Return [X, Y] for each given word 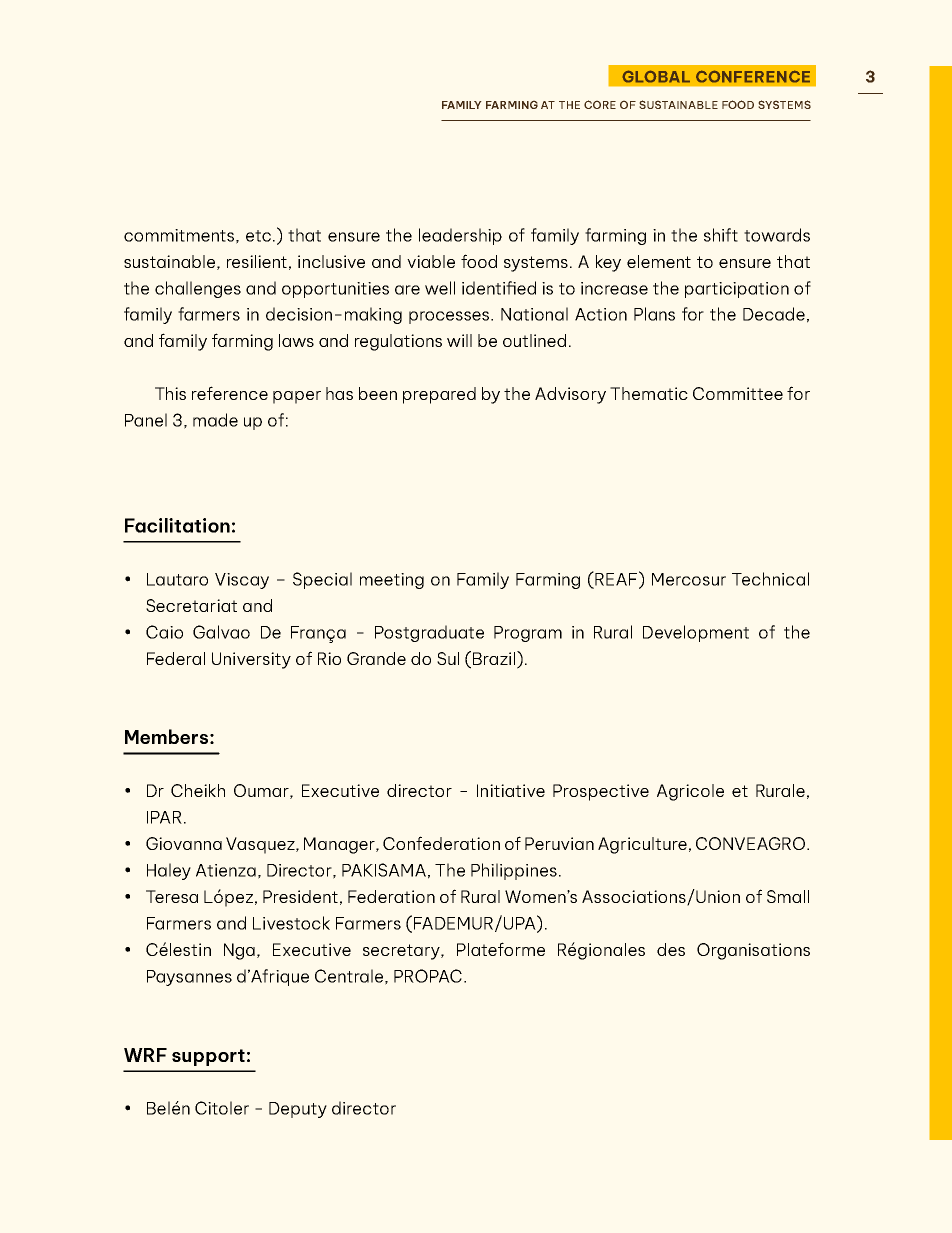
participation [737, 290]
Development [696, 633]
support [208, 1057]
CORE [600, 104]
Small [788, 896]
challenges [198, 289]
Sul [448, 658]
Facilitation [177, 525]
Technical [770, 579]
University [251, 660]
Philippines [514, 871]
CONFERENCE [753, 76]
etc [258, 236]
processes [450, 317]
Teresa [172, 896]
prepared [439, 395]
